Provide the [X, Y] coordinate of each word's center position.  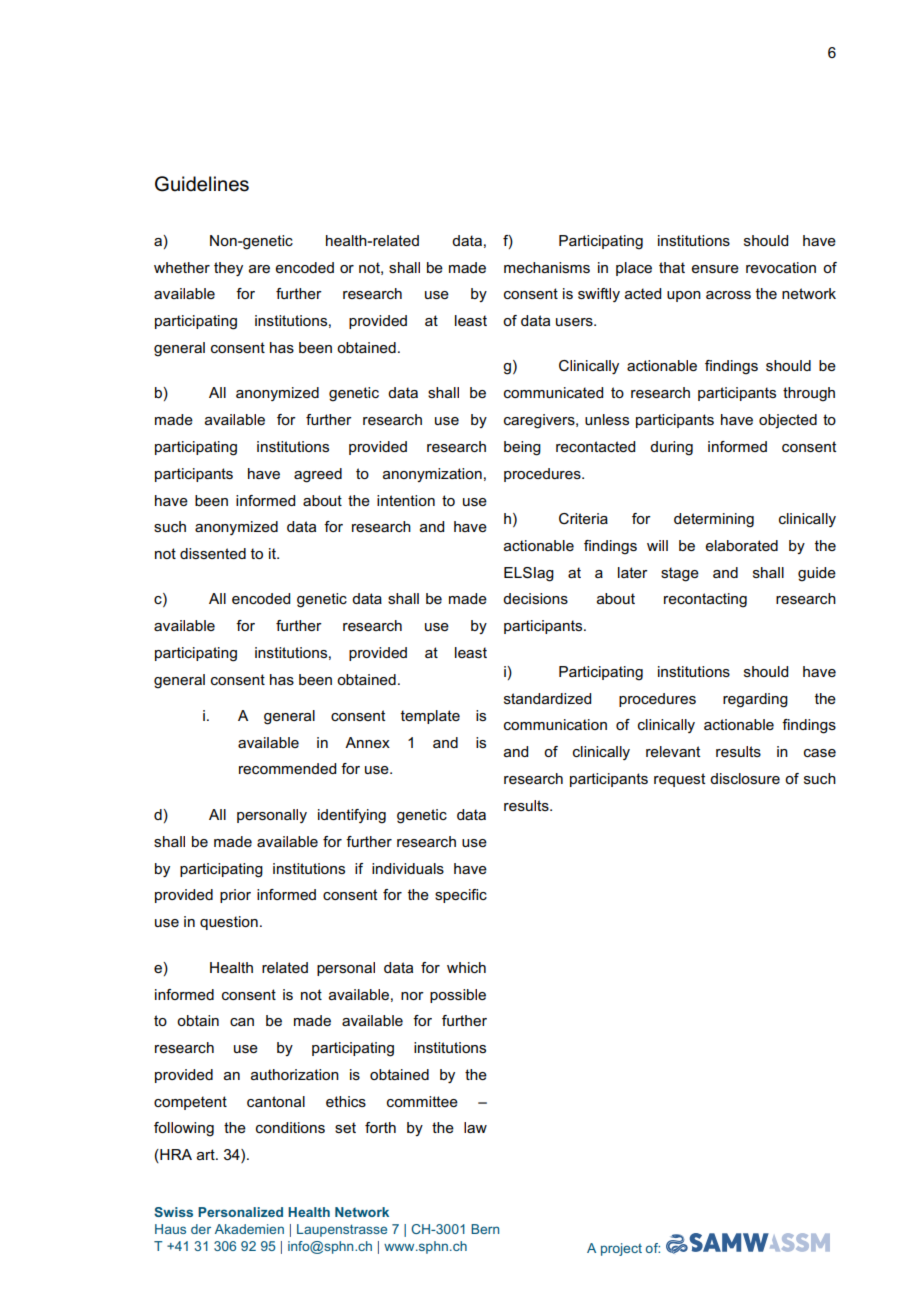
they [228, 269]
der [201, 1229]
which [466, 967]
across [728, 295]
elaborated [741, 545]
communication [555, 724]
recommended [287, 768]
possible [458, 996]
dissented [213, 553]
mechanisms [547, 267]
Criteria [583, 518]
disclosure [745, 778]
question [229, 923]
